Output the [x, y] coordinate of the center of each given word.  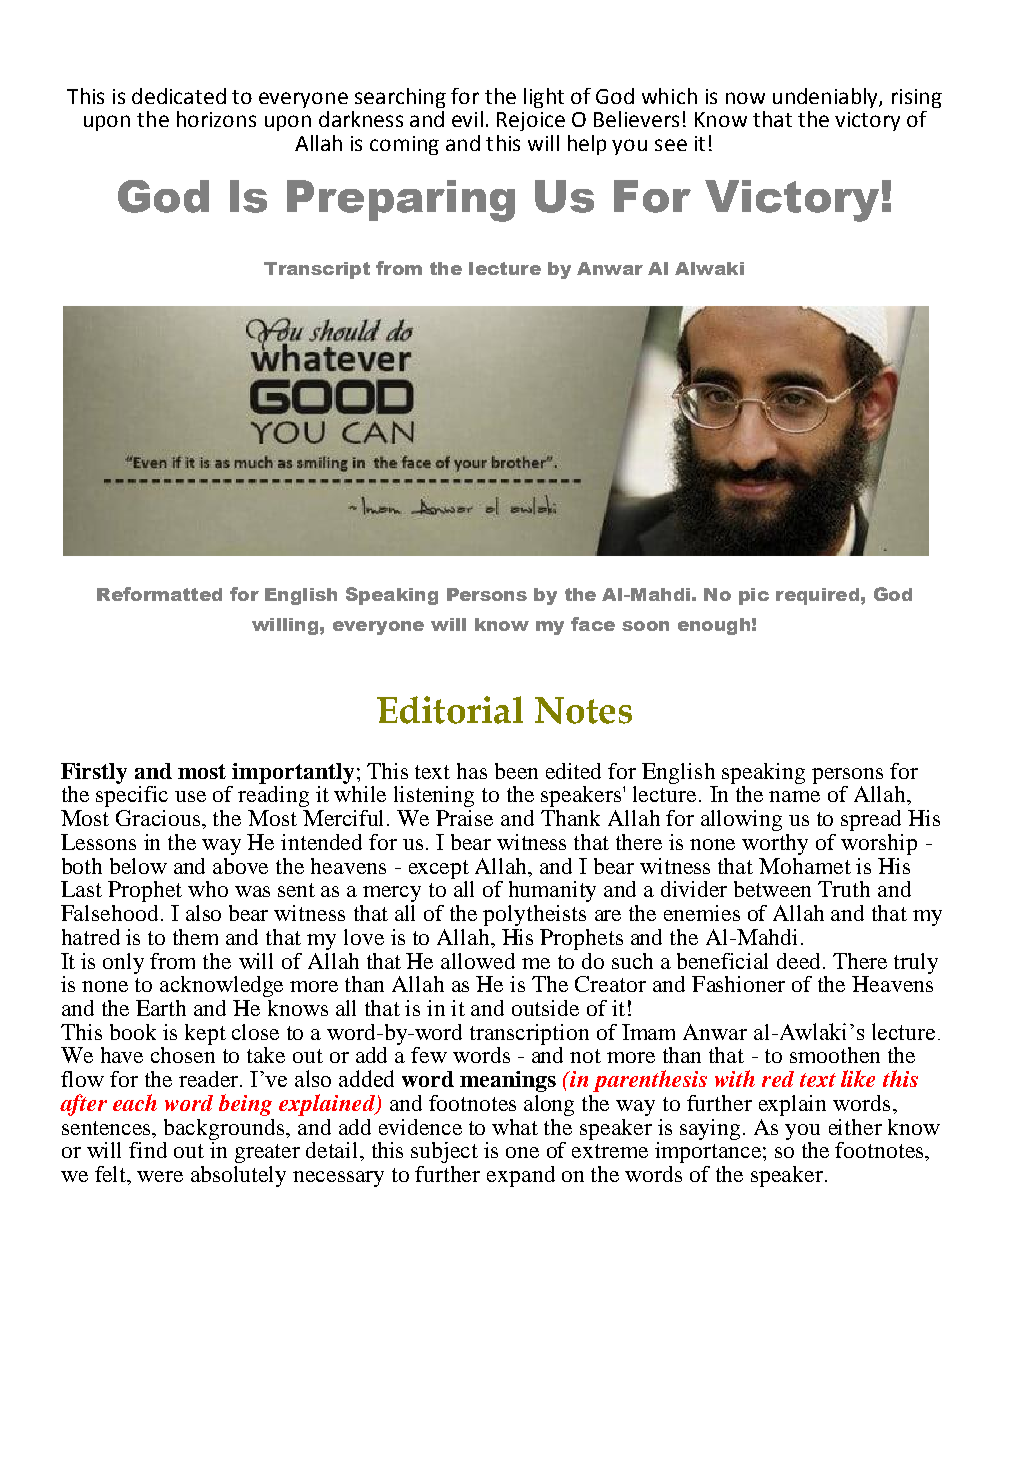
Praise [464, 818]
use [190, 796]
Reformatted [159, 594]
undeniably [826, 98]
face [593, 624]
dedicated [179, 96]
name [794, 796]
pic [754, 596]
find [148, 1150]
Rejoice [531, 121]
